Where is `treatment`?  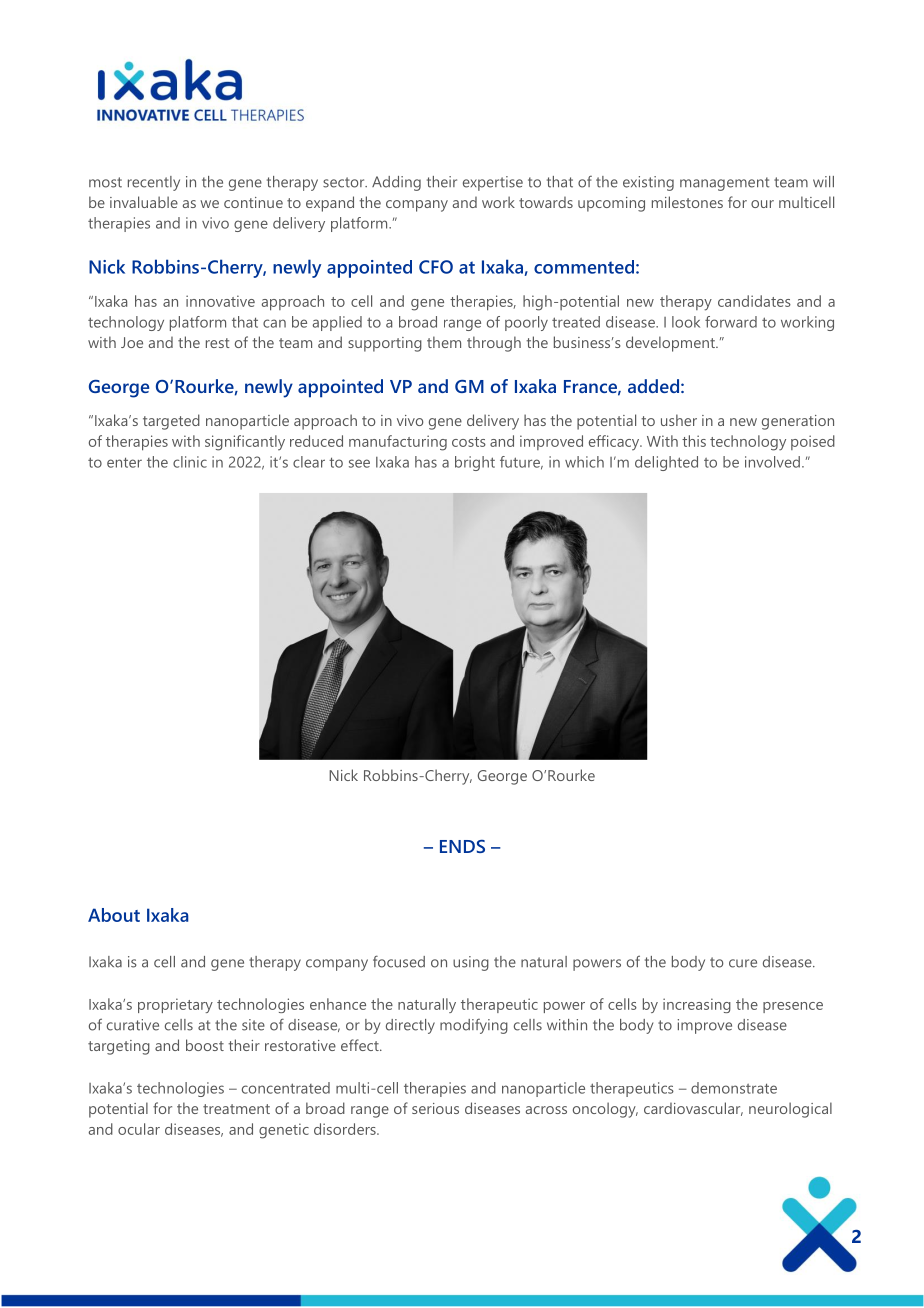
treatment is located at coordinates (236, 1109).
